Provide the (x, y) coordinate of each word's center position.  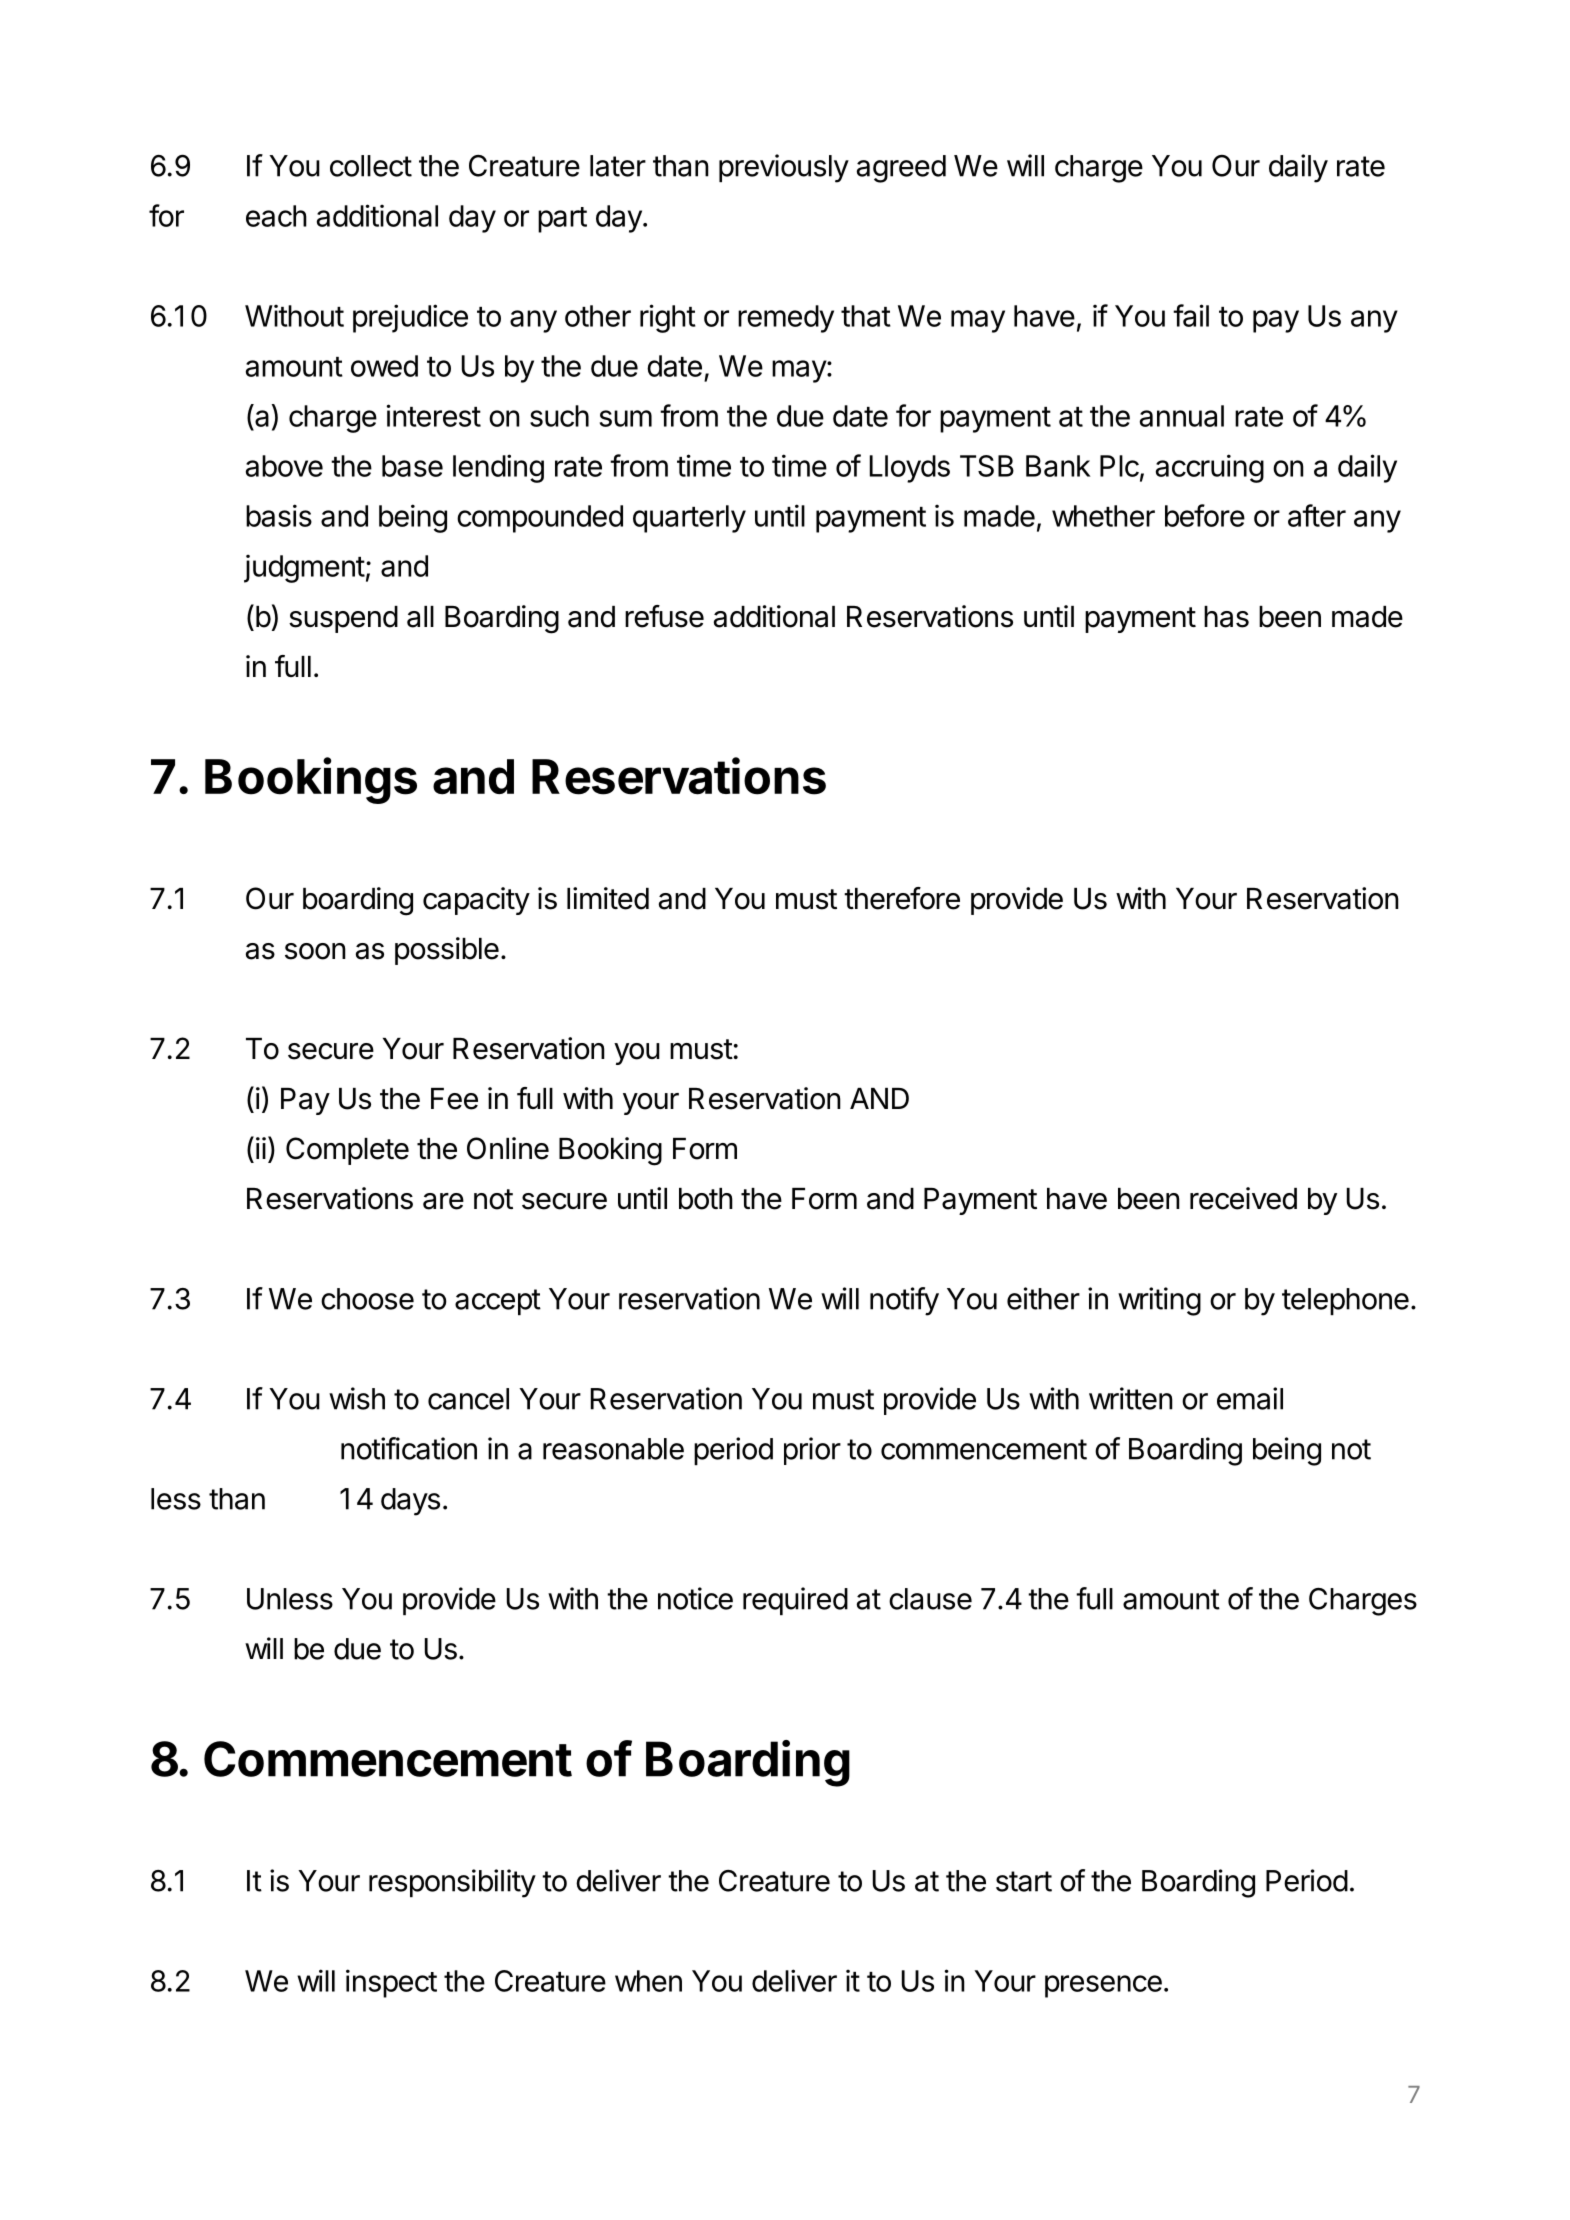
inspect (391, 1983)
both (706, 1199)
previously (784, 168)
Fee (454, 1099)
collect (371, 166)
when (648, 1981)
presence (1103, 1986)
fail (1191, 315)
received (1243, 1198)
